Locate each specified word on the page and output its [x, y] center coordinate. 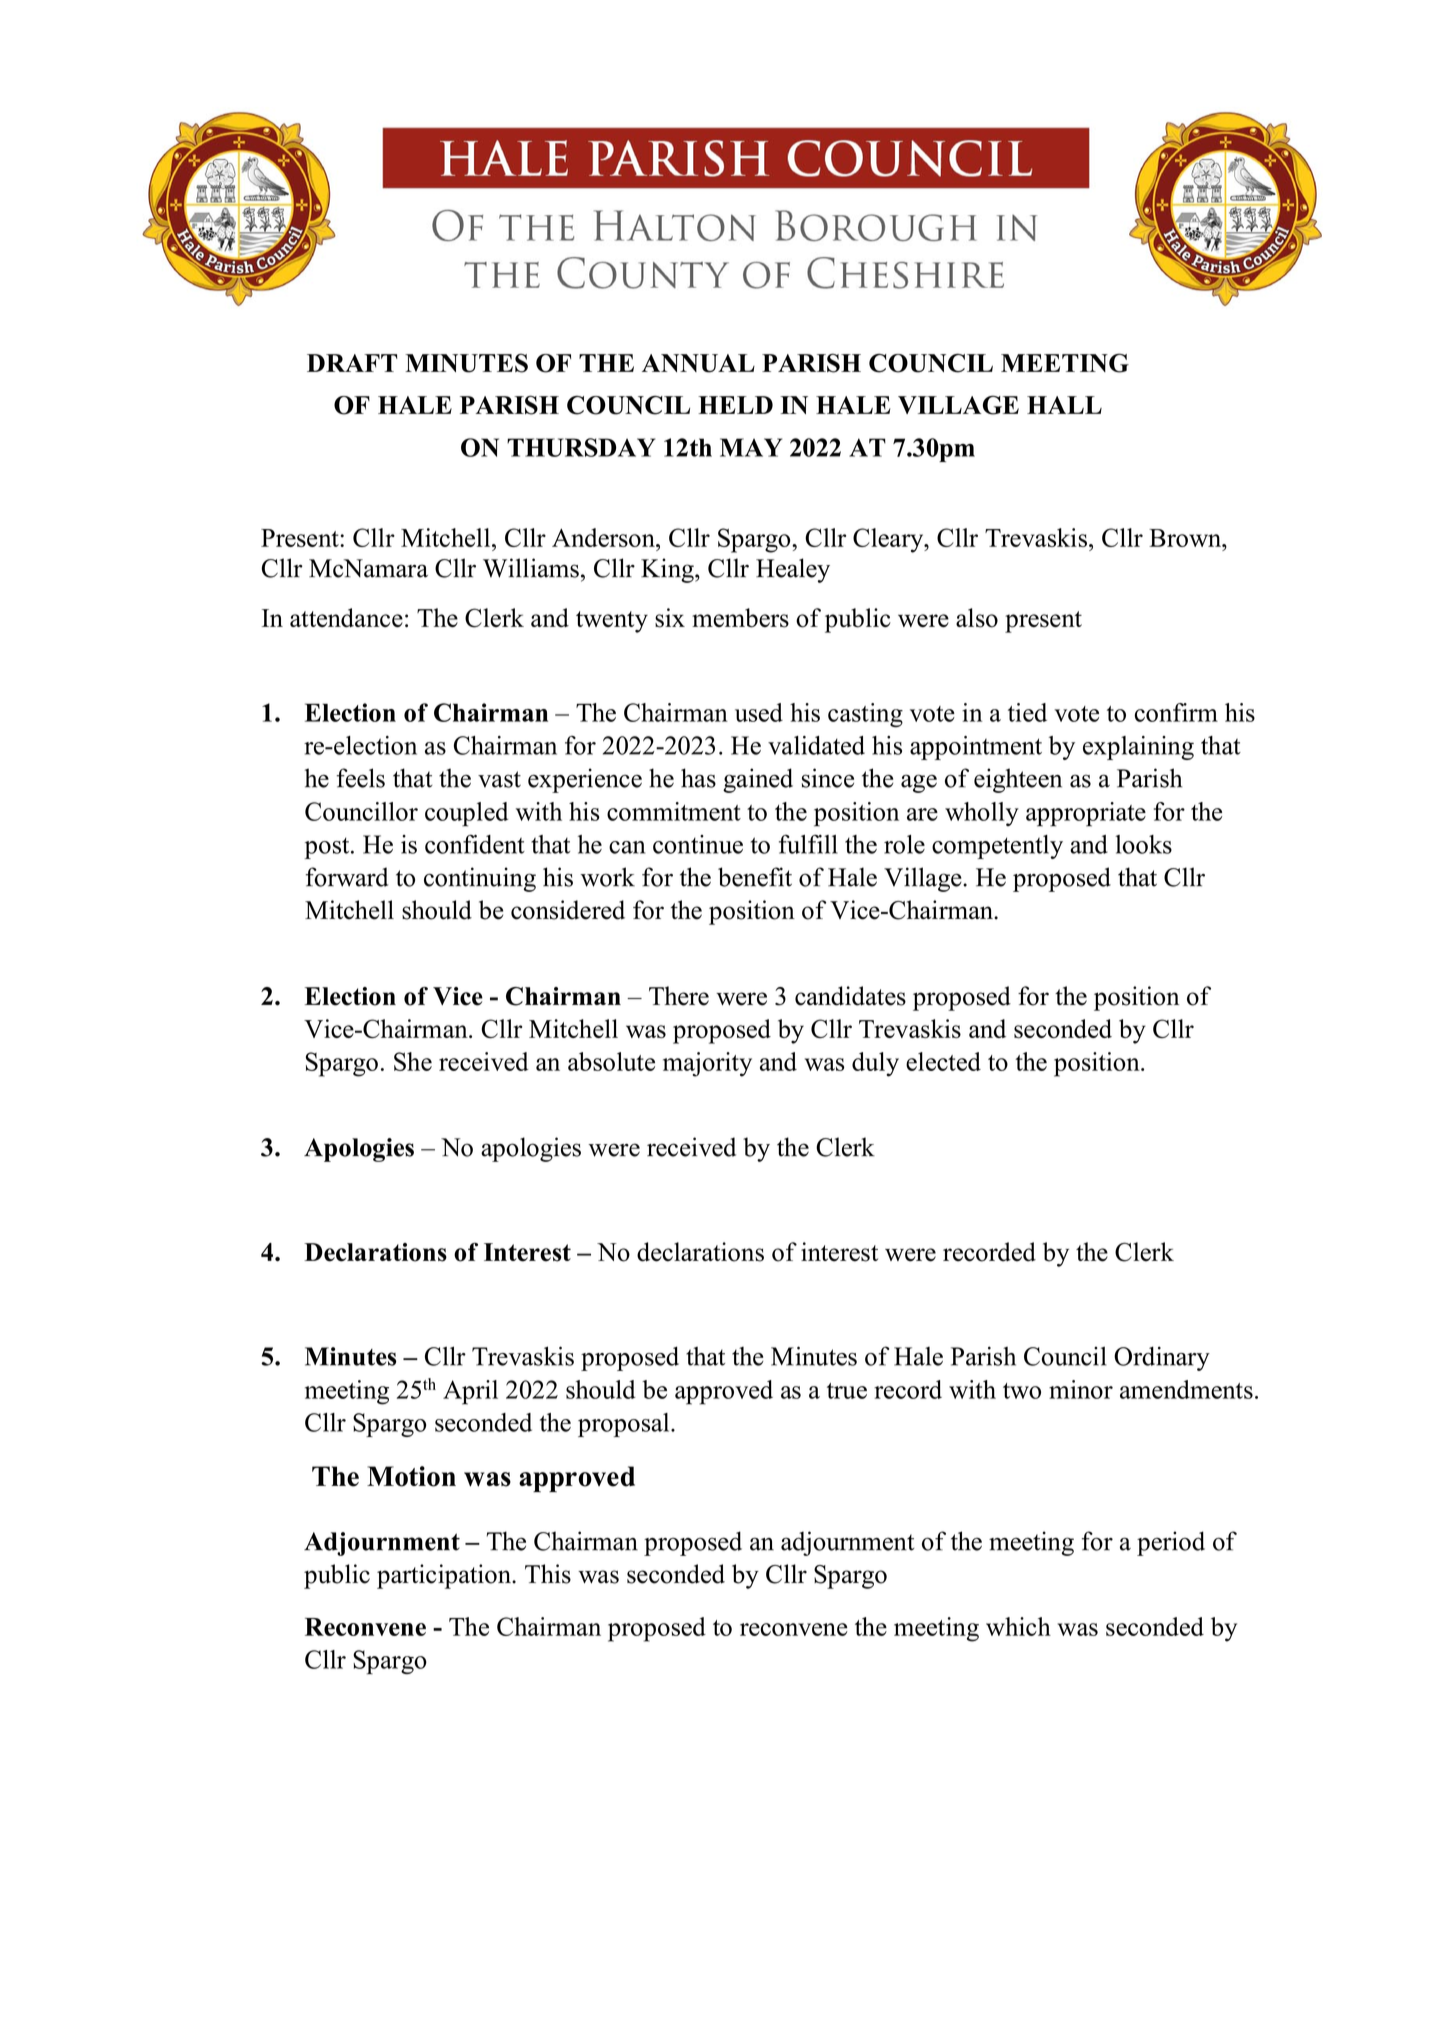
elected [943, 1061]
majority [707, 1064]
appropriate [1086, 814]
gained [758, 780]
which [1018, 1626]
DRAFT [352, 363]
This [548, 1574]
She [413, 1061]
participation [445, 1576]
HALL [1064, 405]
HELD [735, 405]
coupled [466, 814]
